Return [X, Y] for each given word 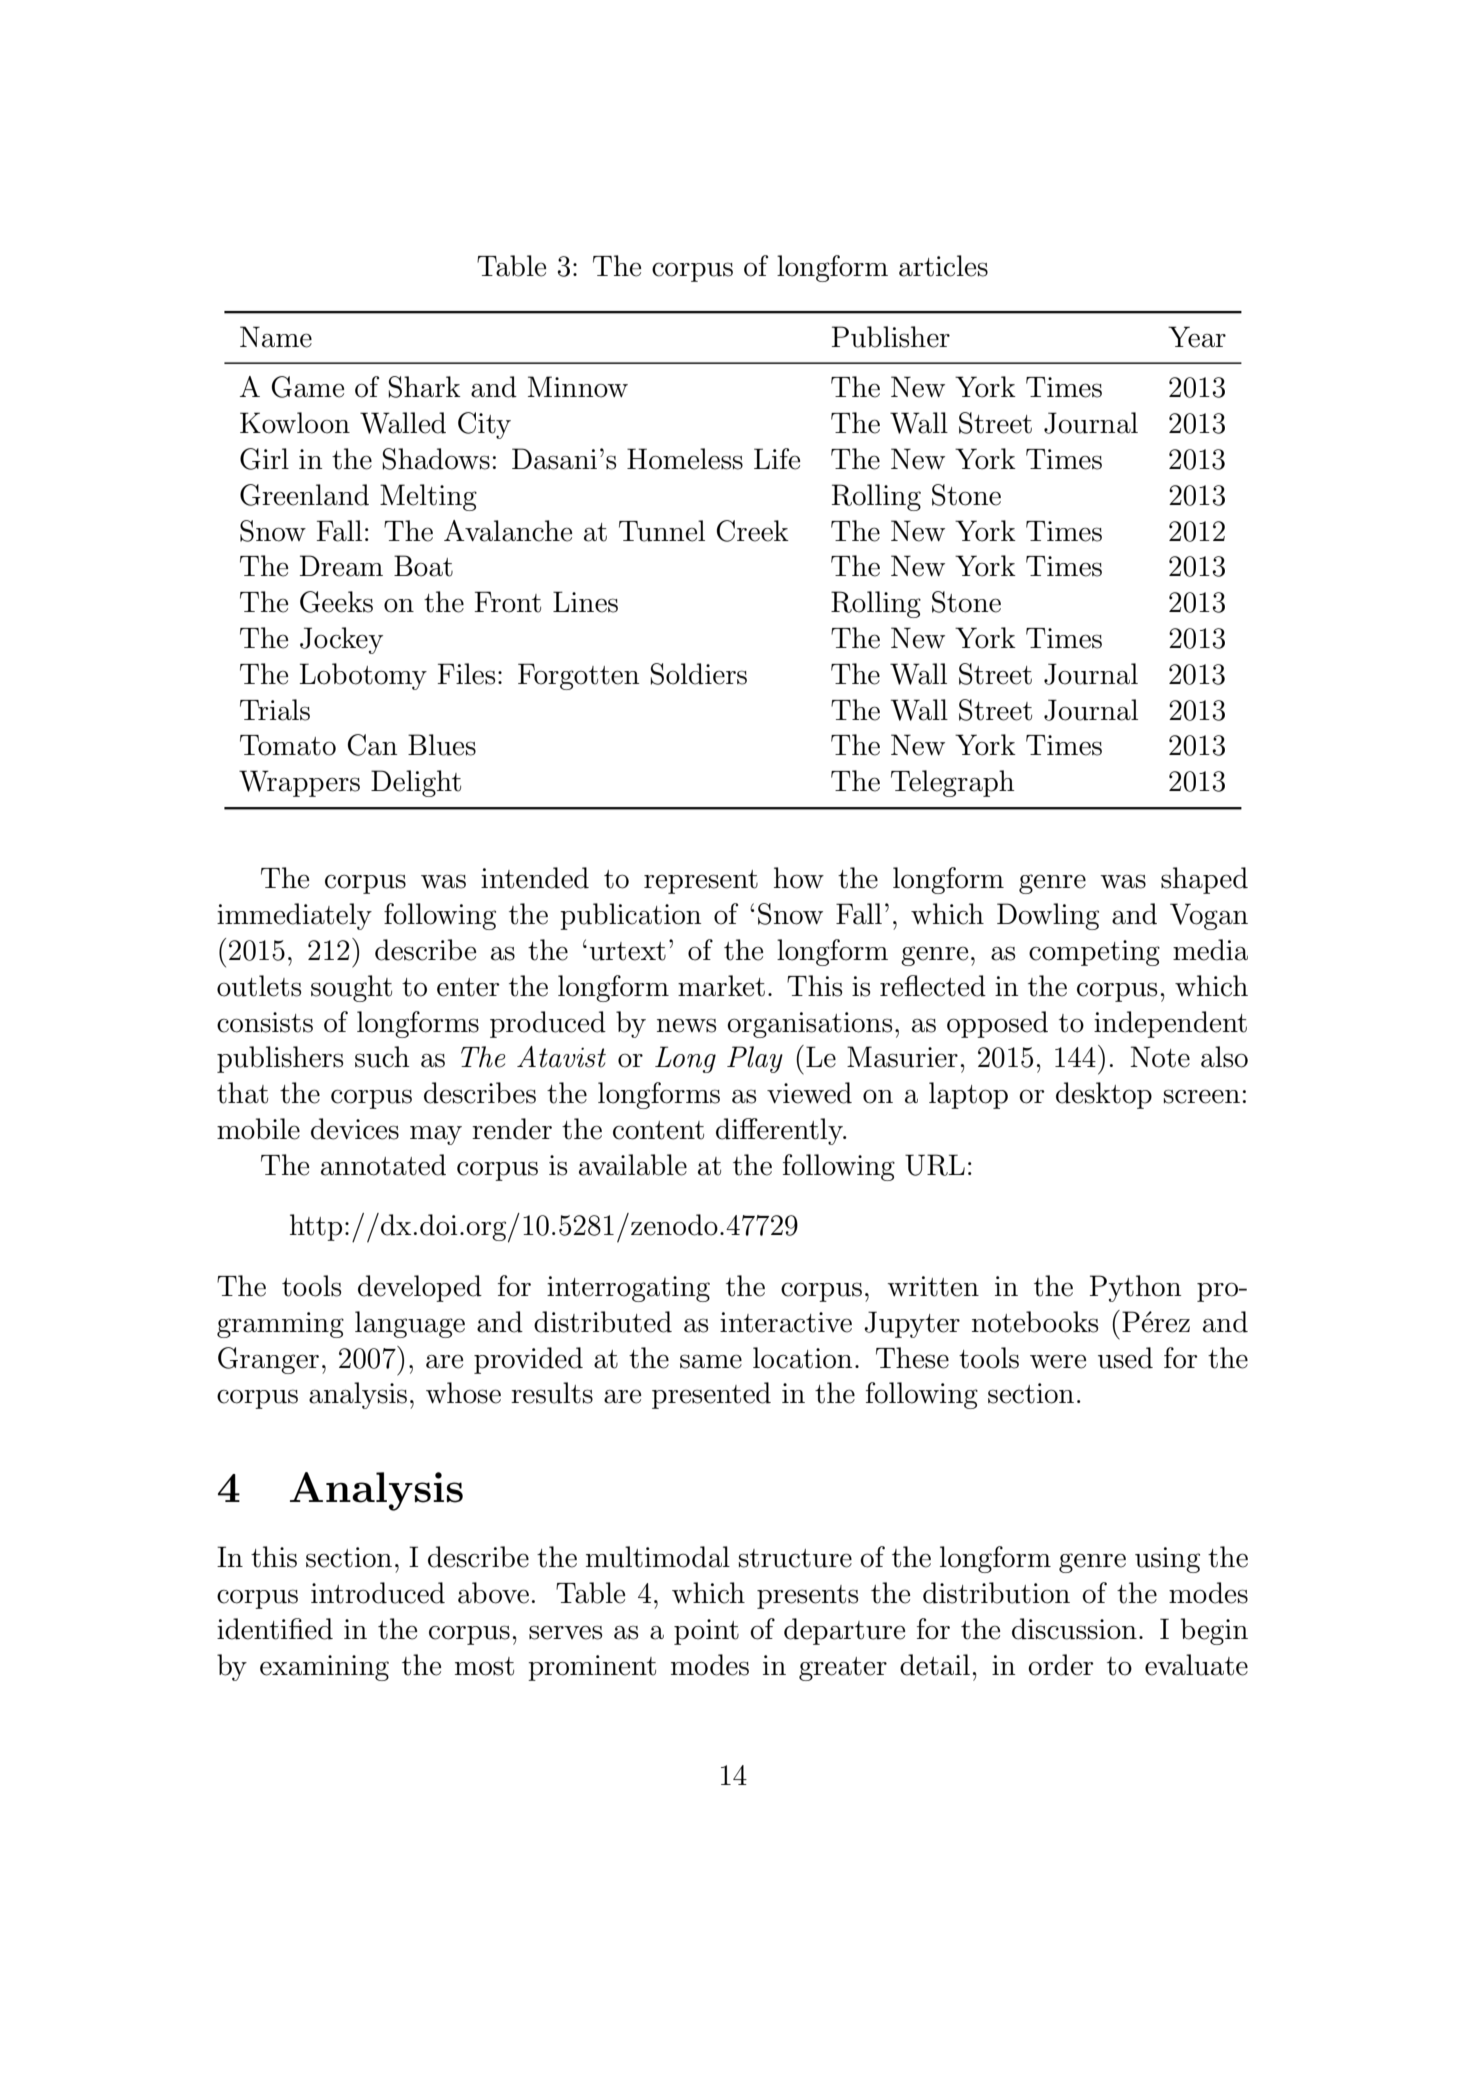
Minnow [578, 387]
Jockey [341, 640]
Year [1197, 337]
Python [1135, 1288]
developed [420, 1288]
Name [276, 337]
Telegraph [952, 783]
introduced [378, 1593]
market [721, 986]
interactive [786, 1322]
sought [351, 988]
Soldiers [698, 674]
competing [1094, 953]
